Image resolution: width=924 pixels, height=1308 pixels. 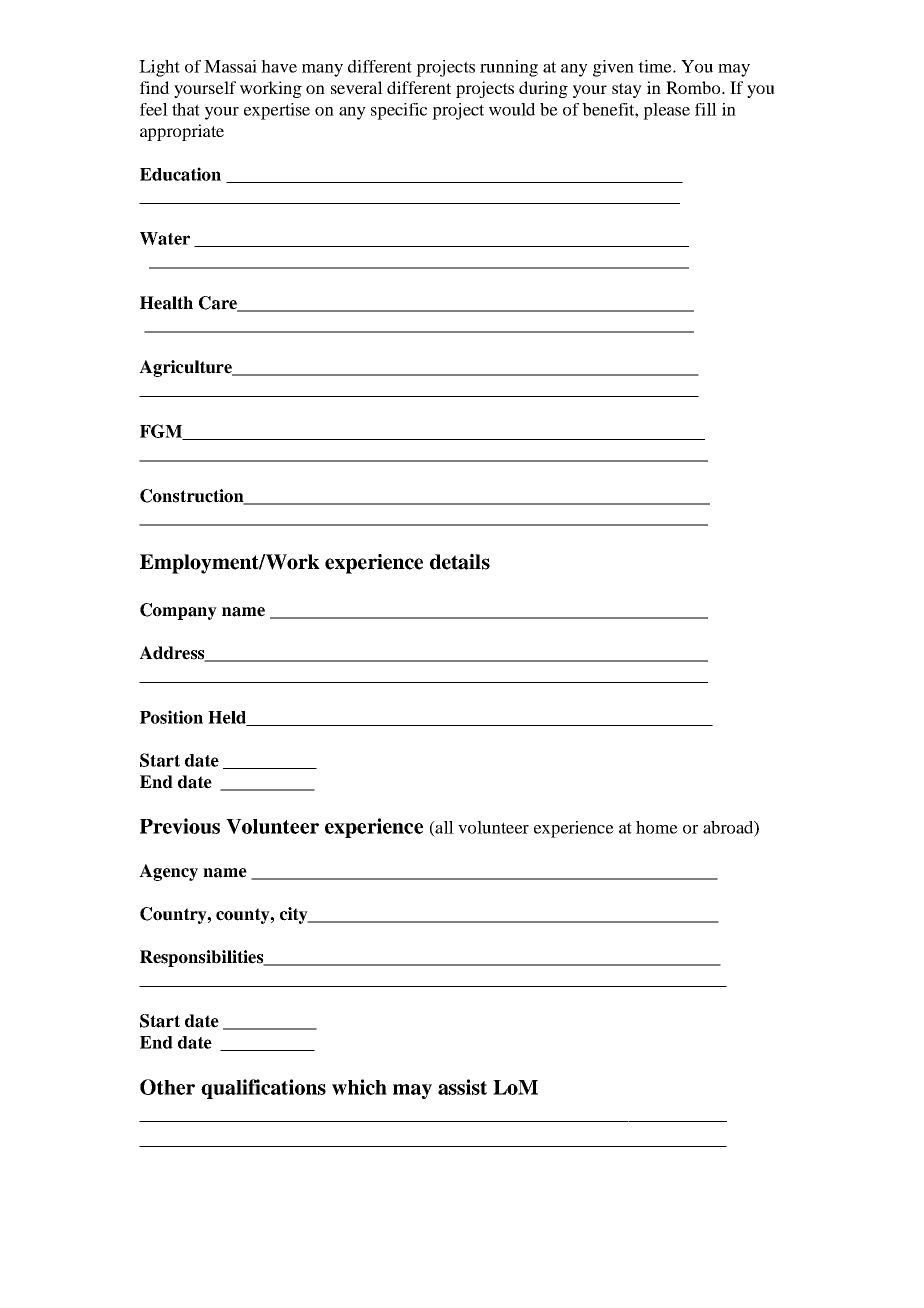 I want to click on Position, so click(x=171, y=717).
